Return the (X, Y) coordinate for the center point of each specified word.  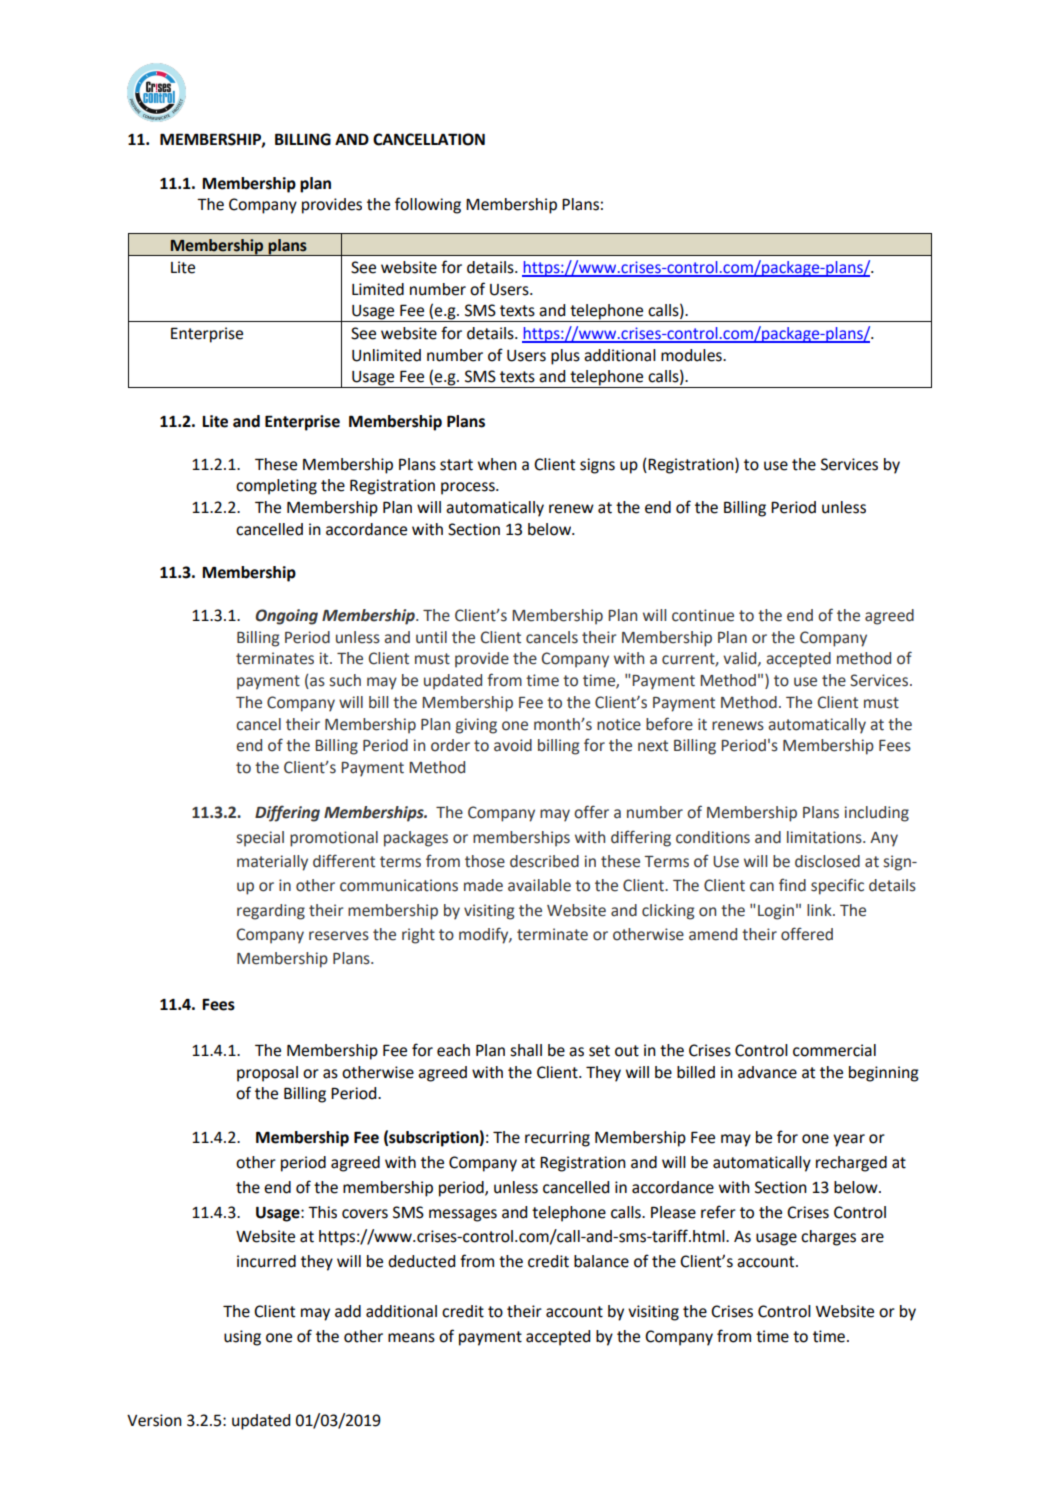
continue (703, 615)
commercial (834, 1050)
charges (828, 1238)
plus (565, 357)
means (411, 1338)
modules (692, 355)
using (242, 1338)
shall (526, 1050)
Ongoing (286, 617)
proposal (267, 1074)
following (428, 205)
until (431, 637)
